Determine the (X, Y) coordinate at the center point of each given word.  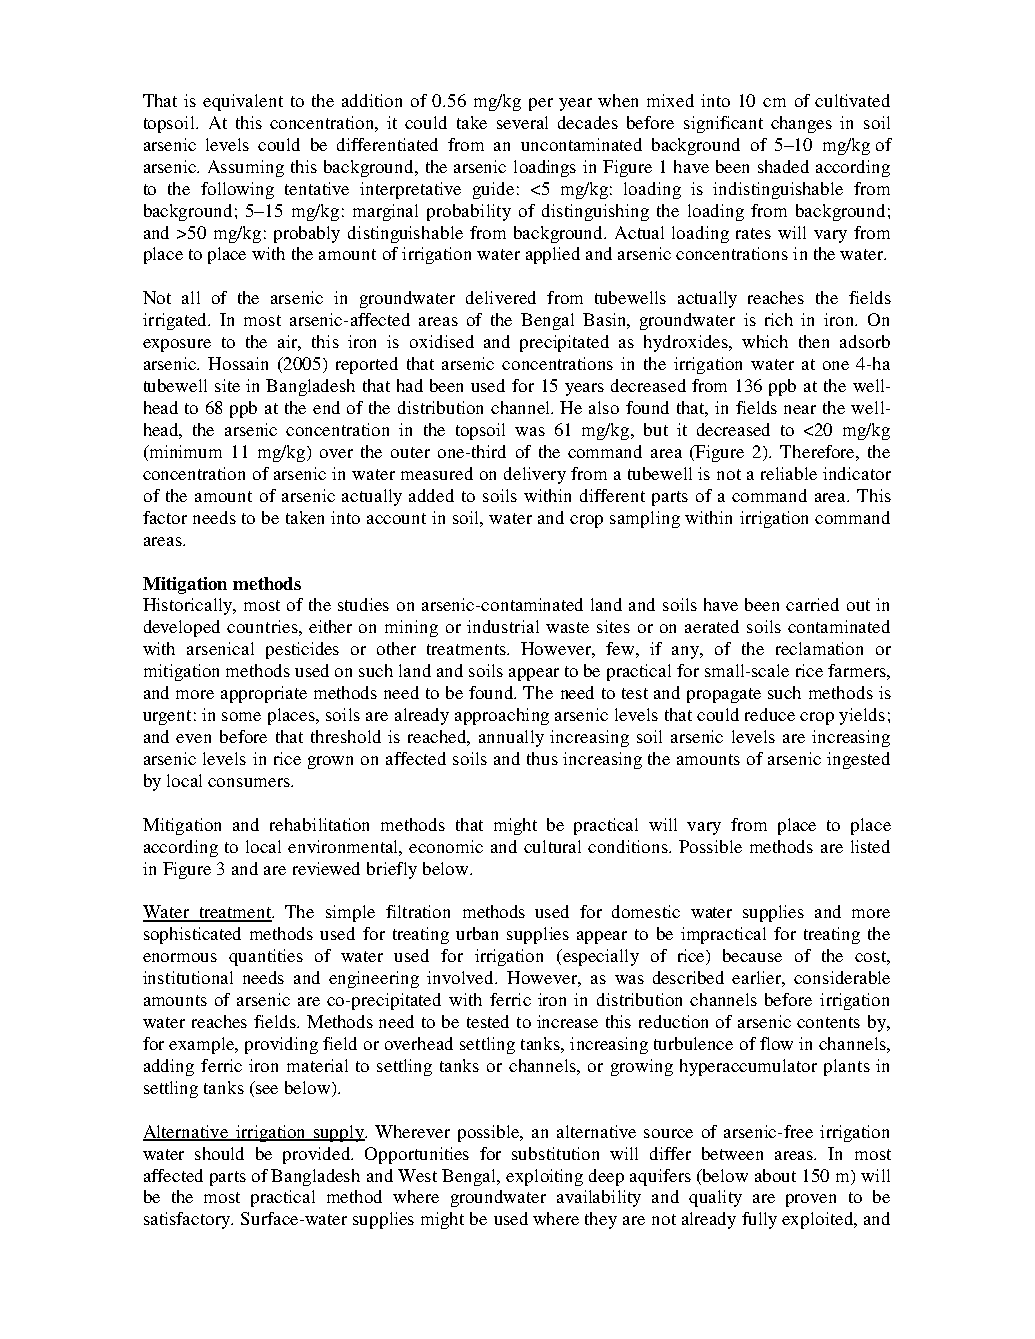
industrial (503, 626)
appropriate (264, 694)
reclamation (819, 648)
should (219, 1153)
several (522, 122)
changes (801, 124)
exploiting (544, 1177)
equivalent (243, 102)
